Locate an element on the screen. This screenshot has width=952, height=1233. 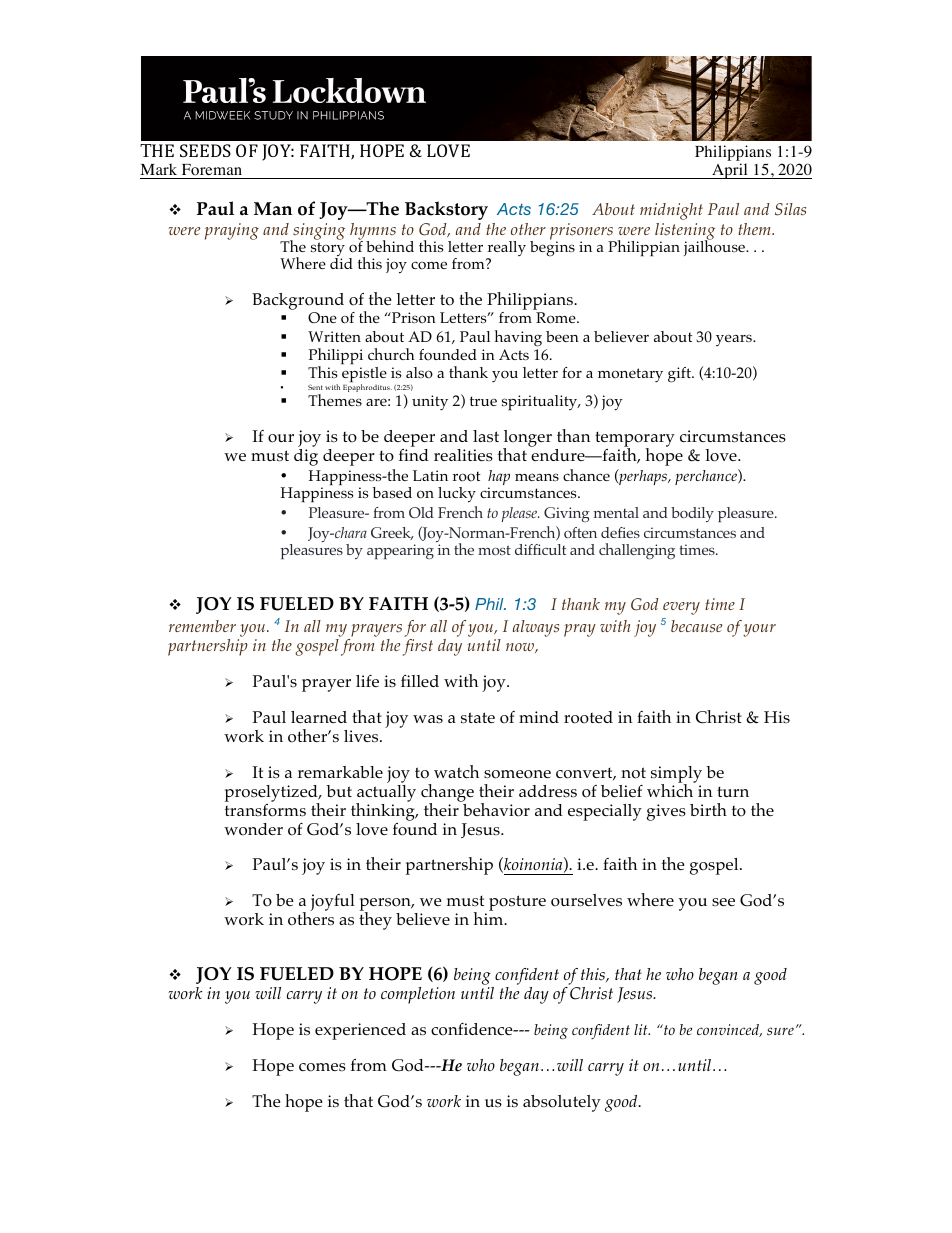
experienced is located at coordinates (360, 1031).
